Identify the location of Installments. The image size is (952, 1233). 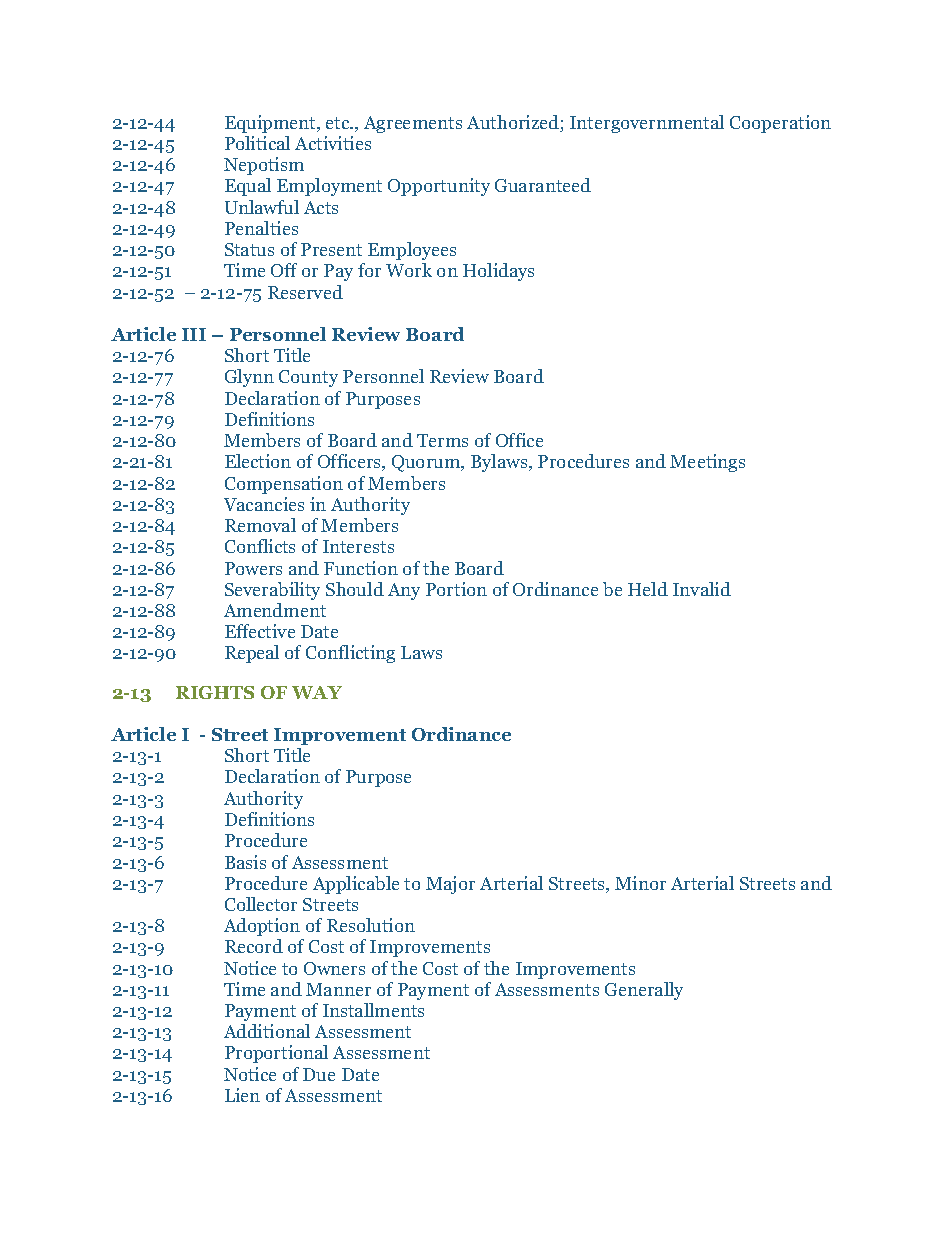
(373, 1010).
